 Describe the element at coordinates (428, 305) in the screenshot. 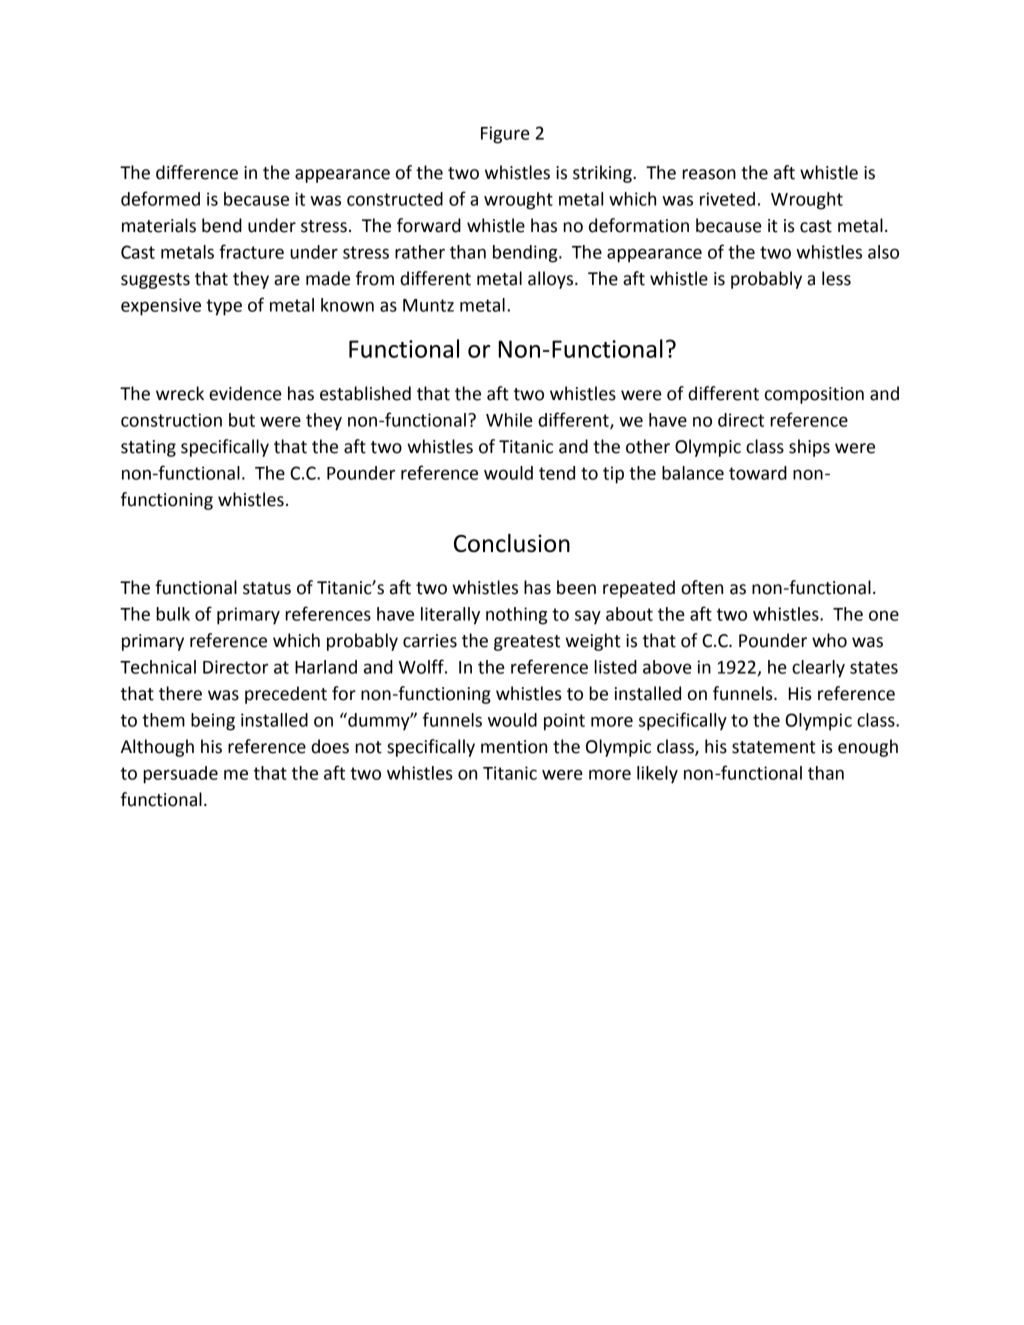

I see `Muntz` at that location.
